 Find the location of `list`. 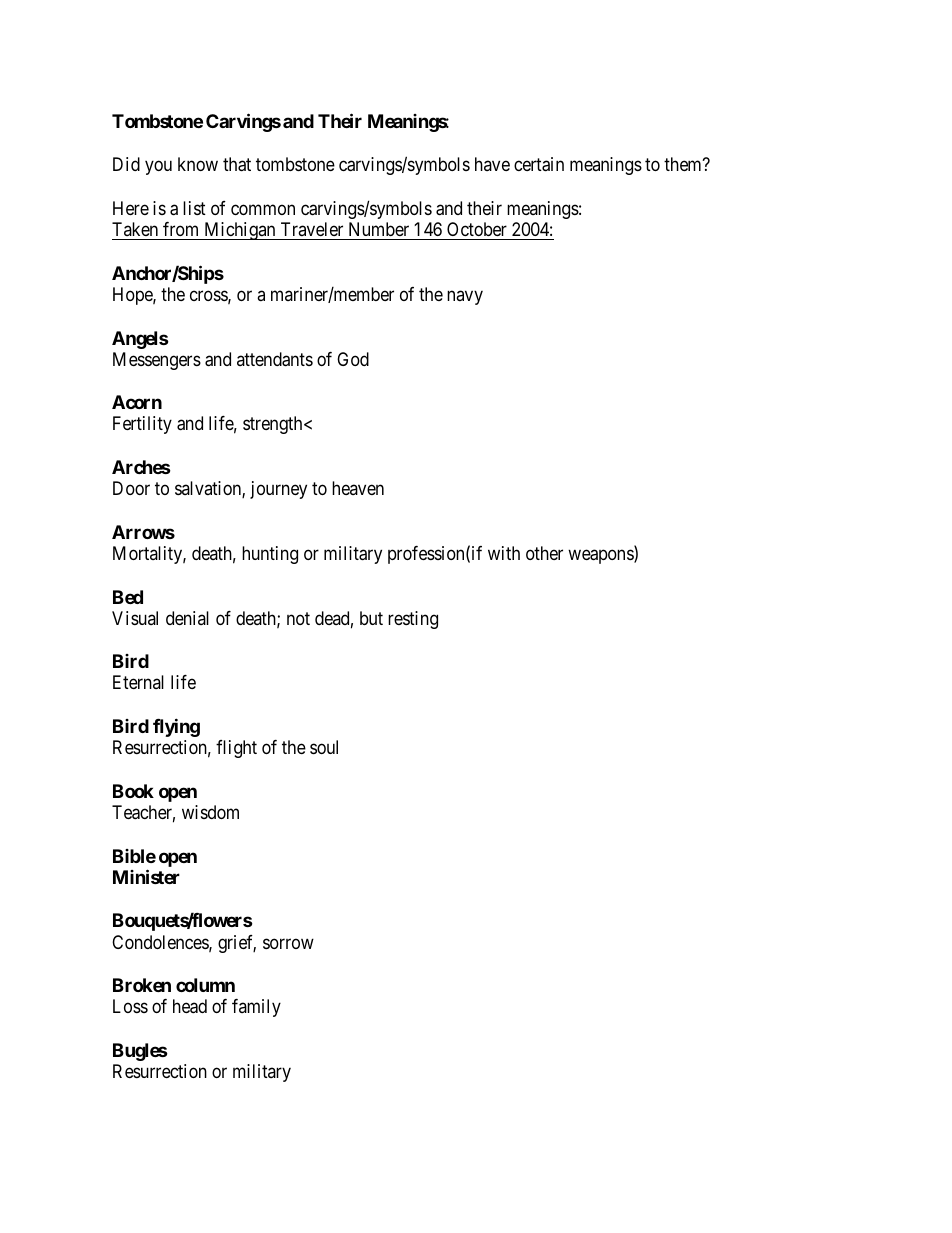

list is located at coordinates (194, 208).
